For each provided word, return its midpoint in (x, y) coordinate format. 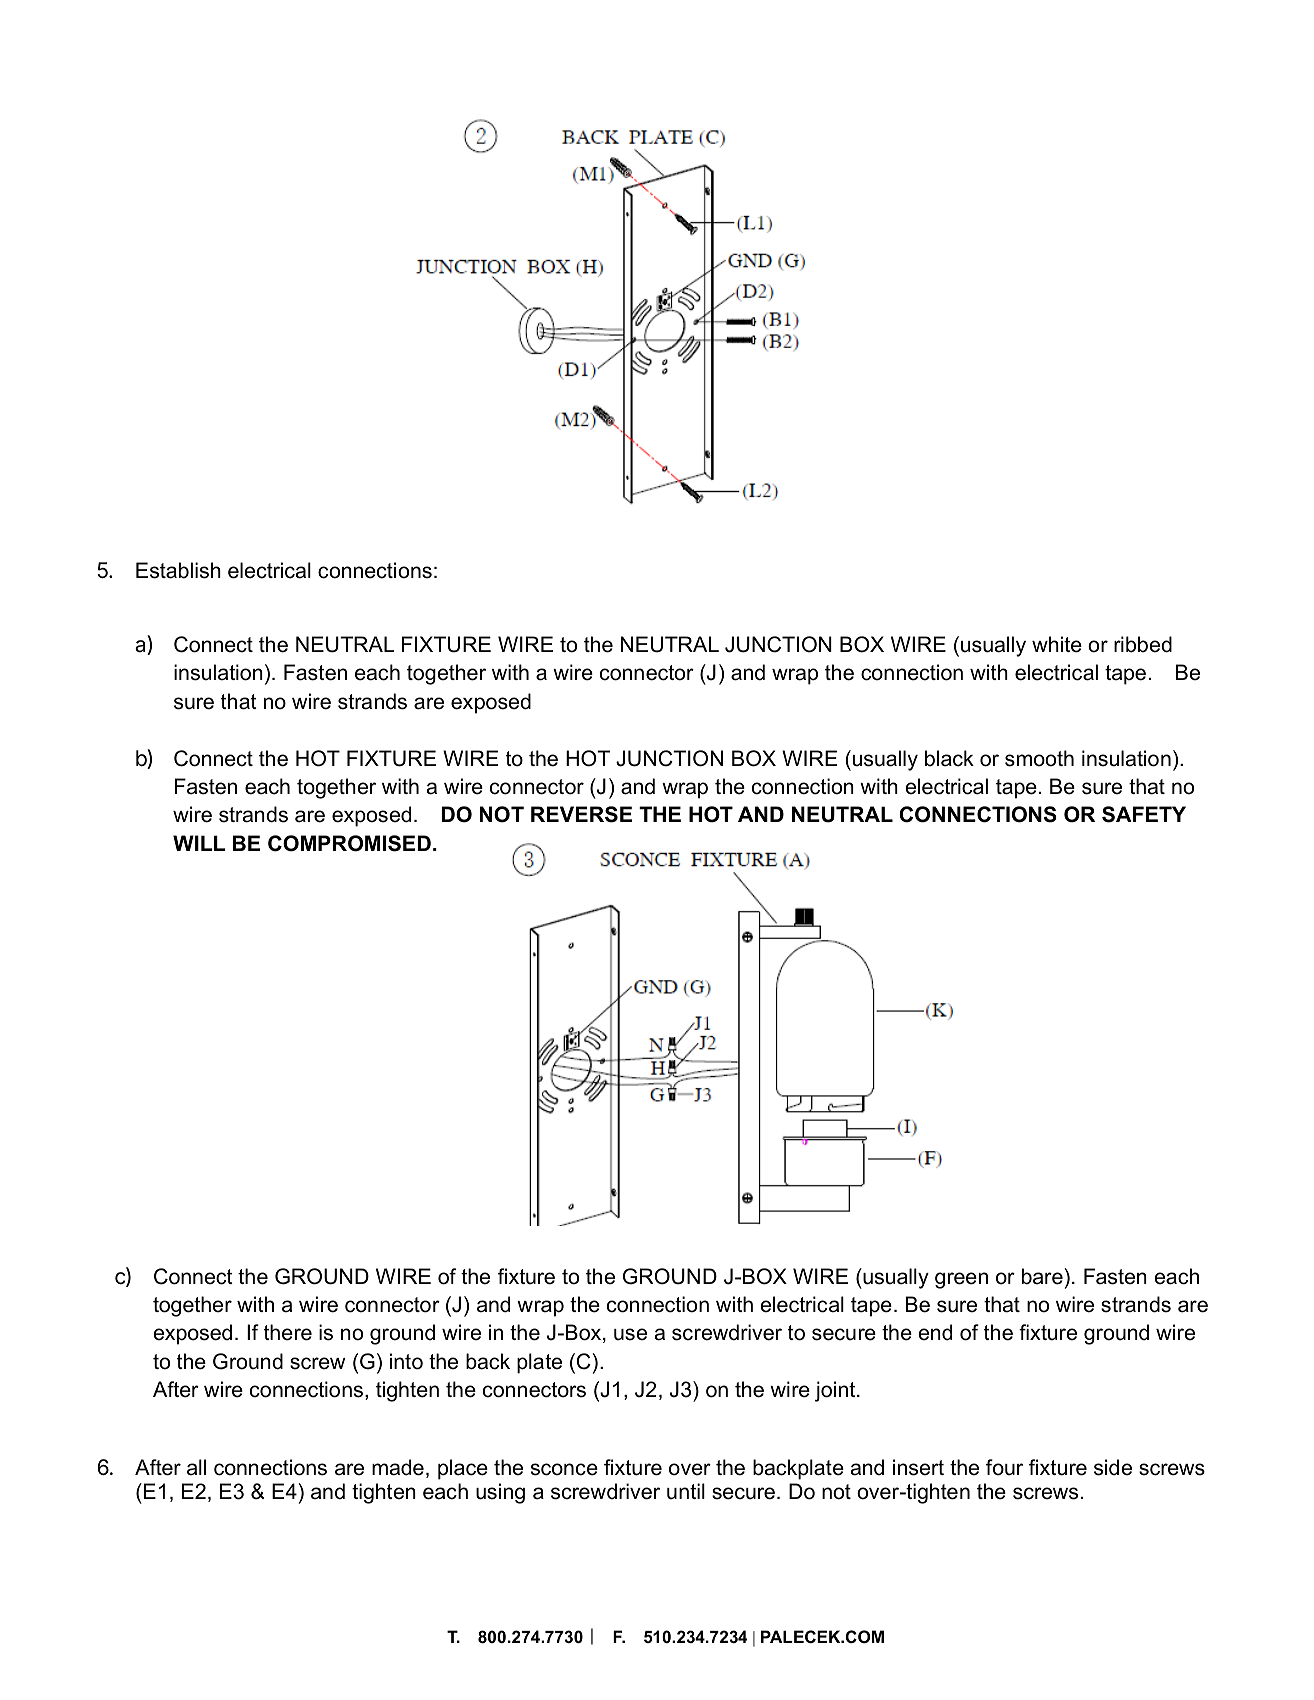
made (398, 1467)
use (630, 1334)
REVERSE (581, 814)
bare (1042, 1276)
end (935, 1332)
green (961, 1280)
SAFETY (1144, 814)
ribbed (1143, 644)
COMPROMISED (349, 843)
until (686, 1491)
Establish (178, 570)
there (288, 1332)
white (1057, 644)
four (1004, 1467)
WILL (199, 843)
